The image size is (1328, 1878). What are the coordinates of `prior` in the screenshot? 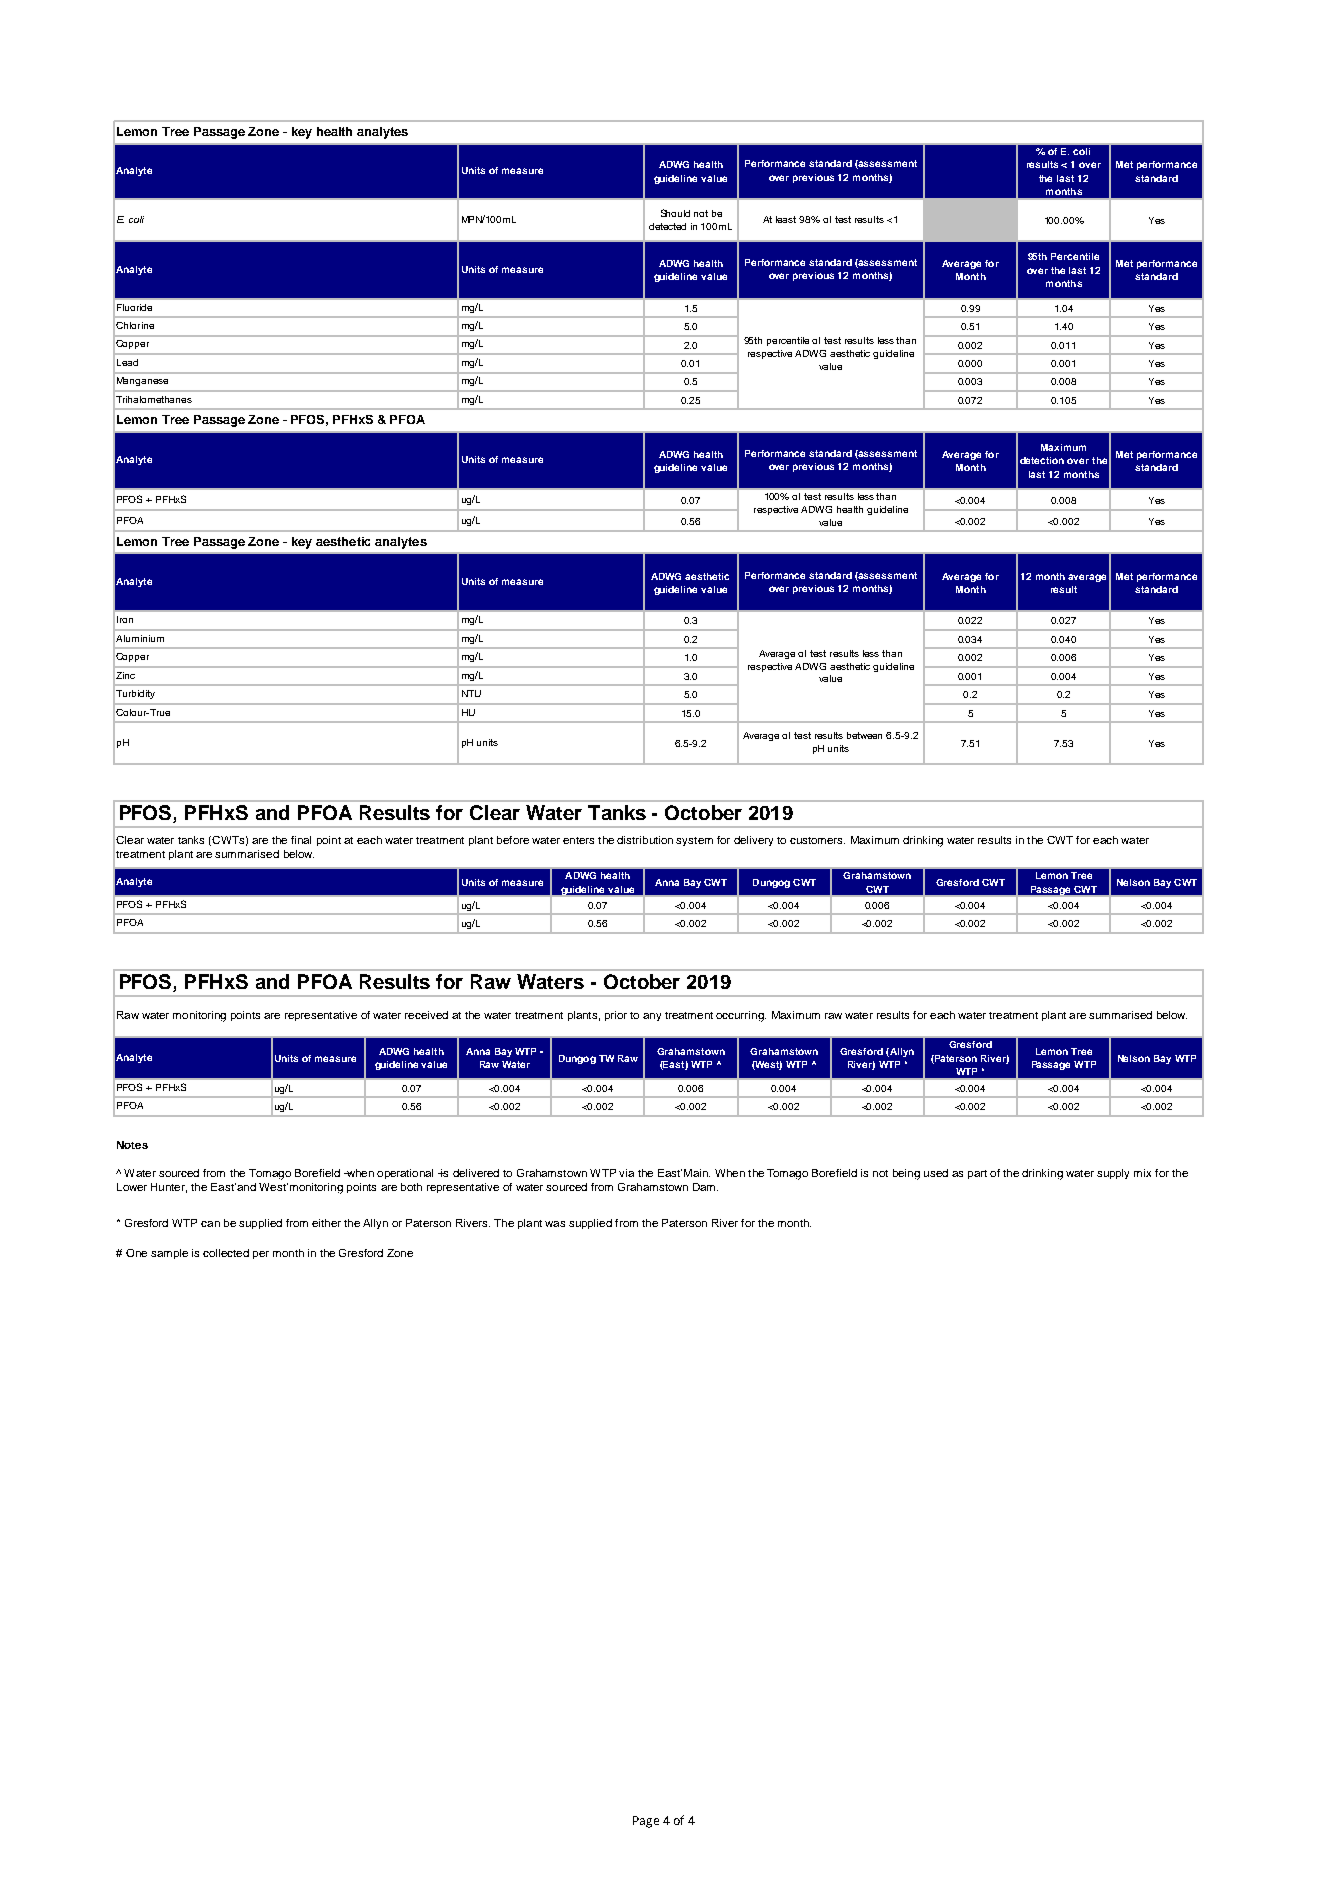 It's located at (616, 1016).
